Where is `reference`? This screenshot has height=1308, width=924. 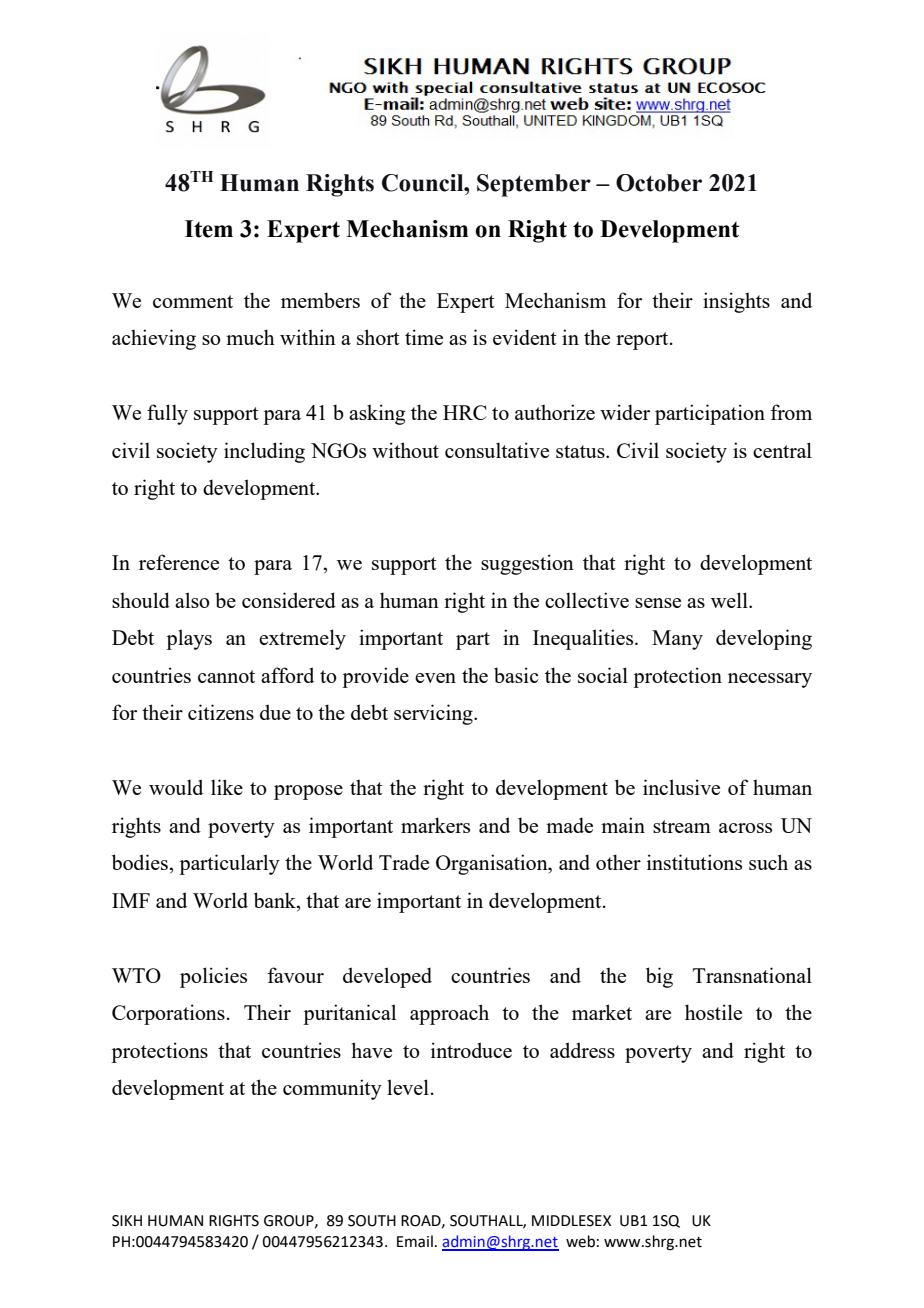
reference is located at coordinates (179, 562).
